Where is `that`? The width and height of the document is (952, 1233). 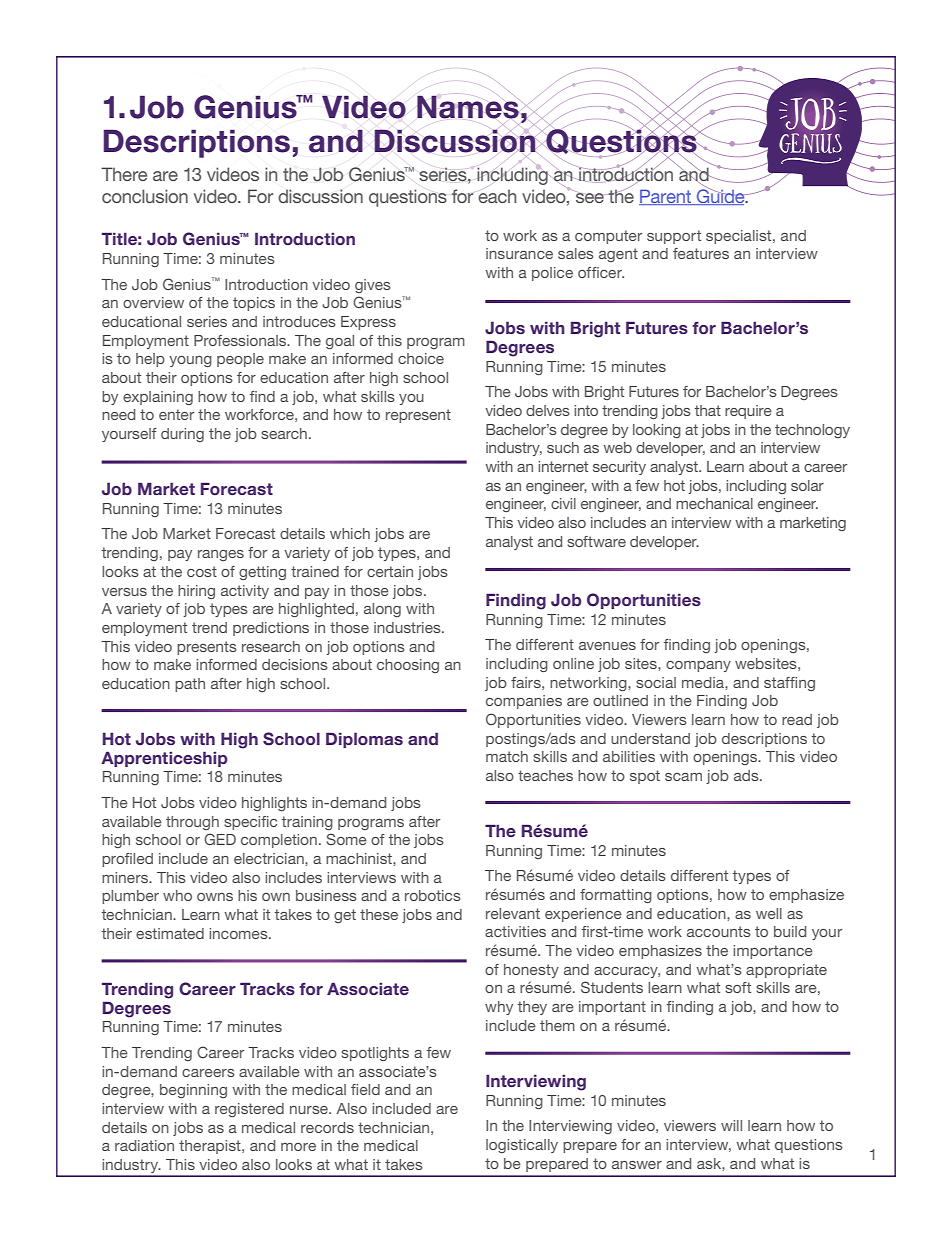 that is located at coordinates (708, 410).
